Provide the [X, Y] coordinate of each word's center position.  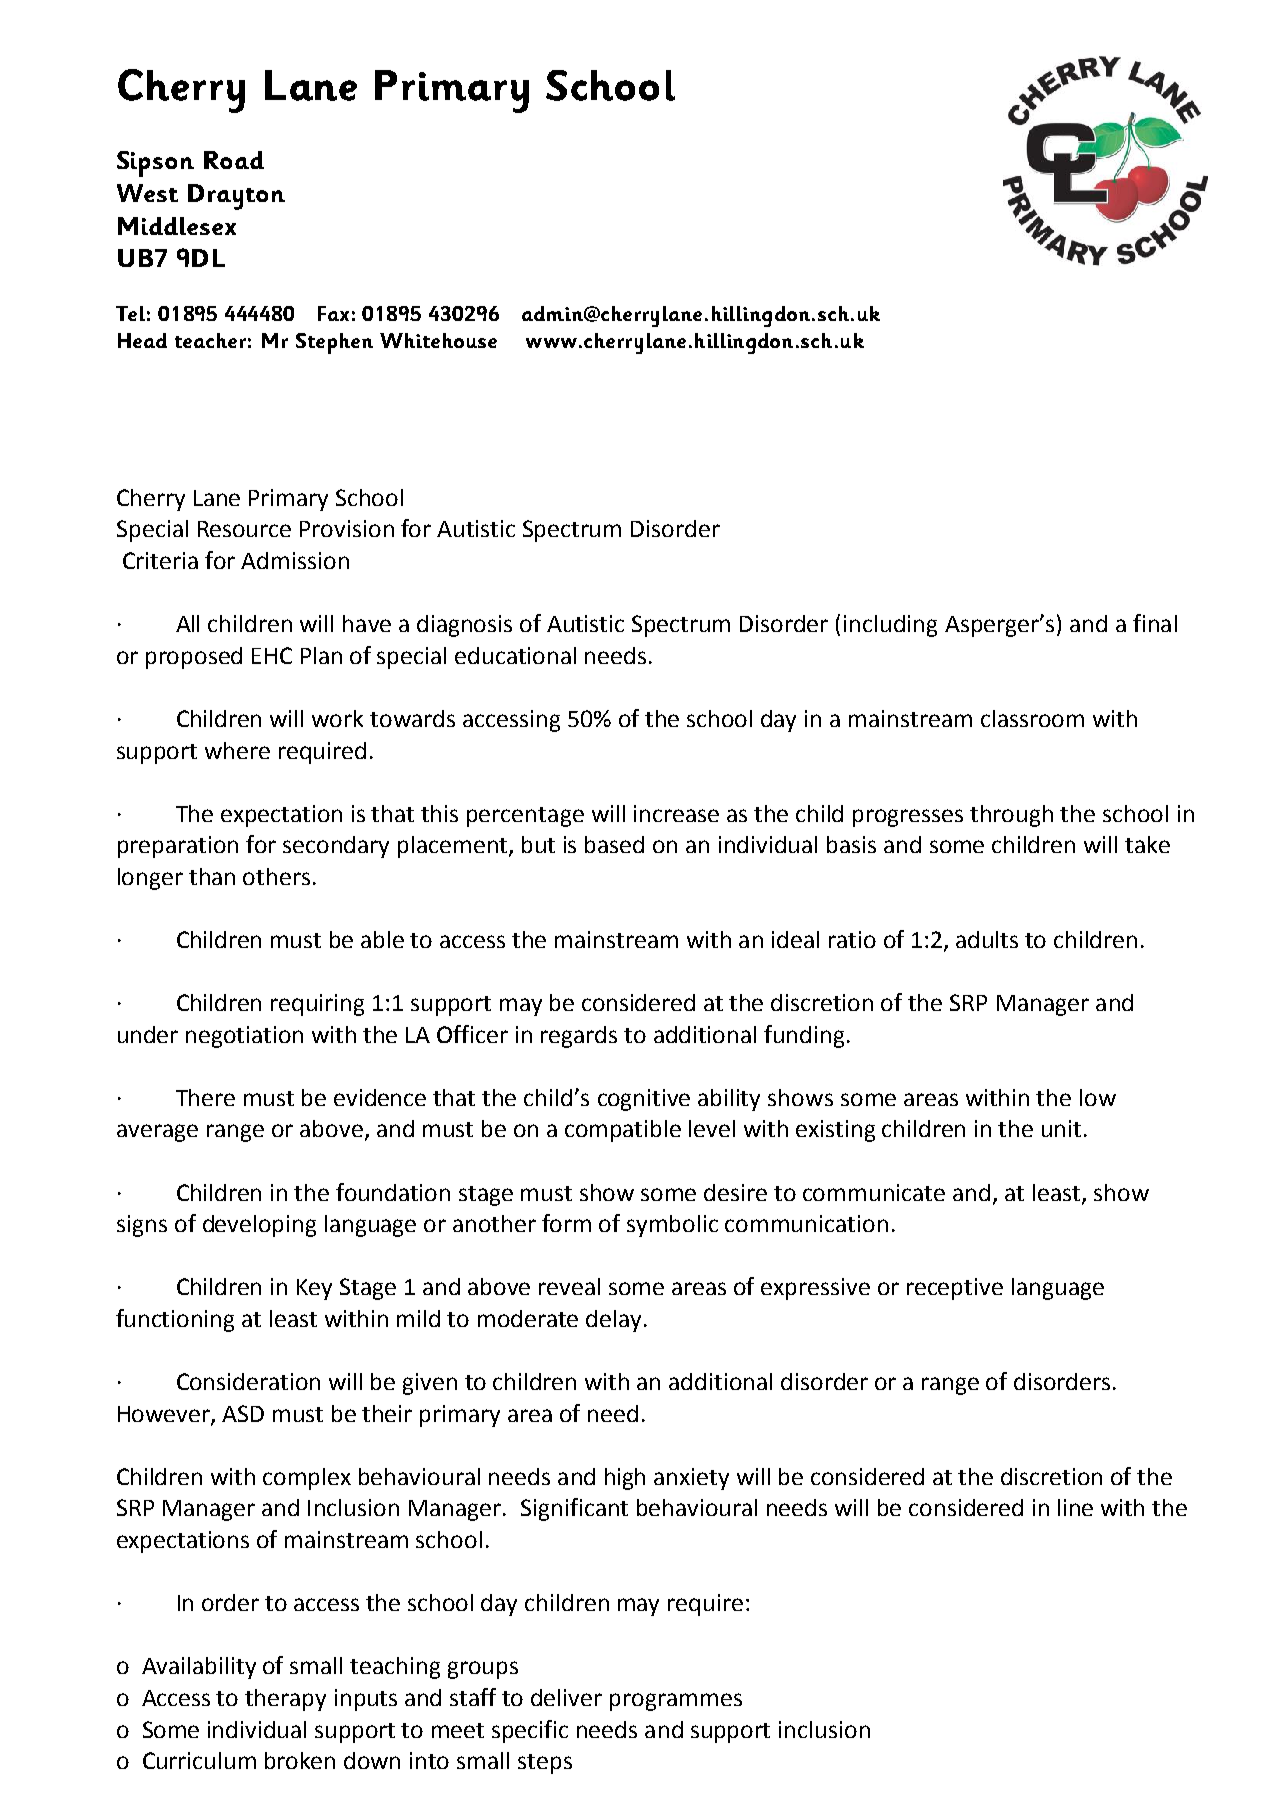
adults [987, 939]
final [1155, 623]
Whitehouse [438, 340]
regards [579, 1037]
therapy [285, 1700]
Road [234, 160]
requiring [317, 1005]
